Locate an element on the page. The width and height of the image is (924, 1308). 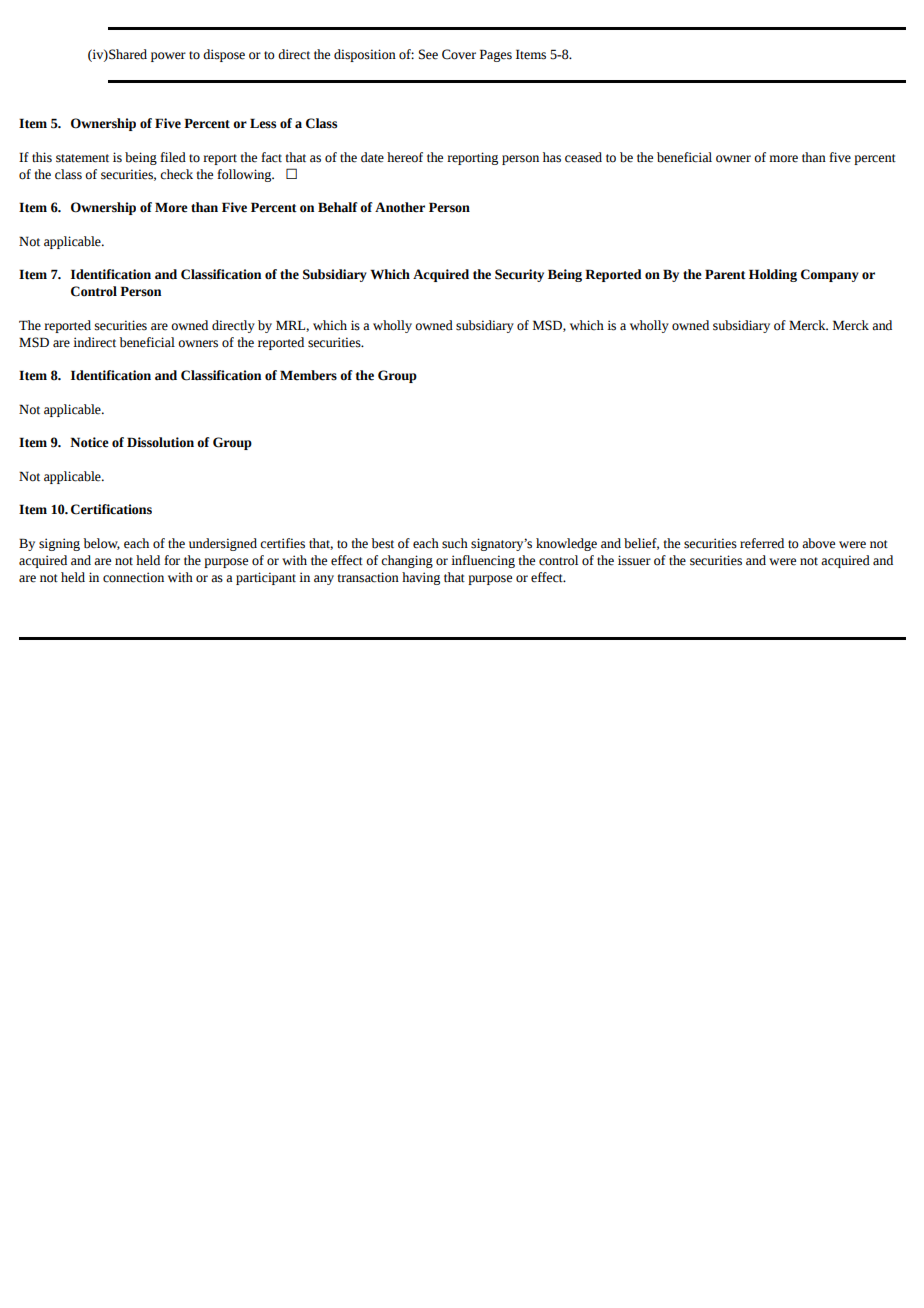
Pages is located at coordinates (496, 55).
